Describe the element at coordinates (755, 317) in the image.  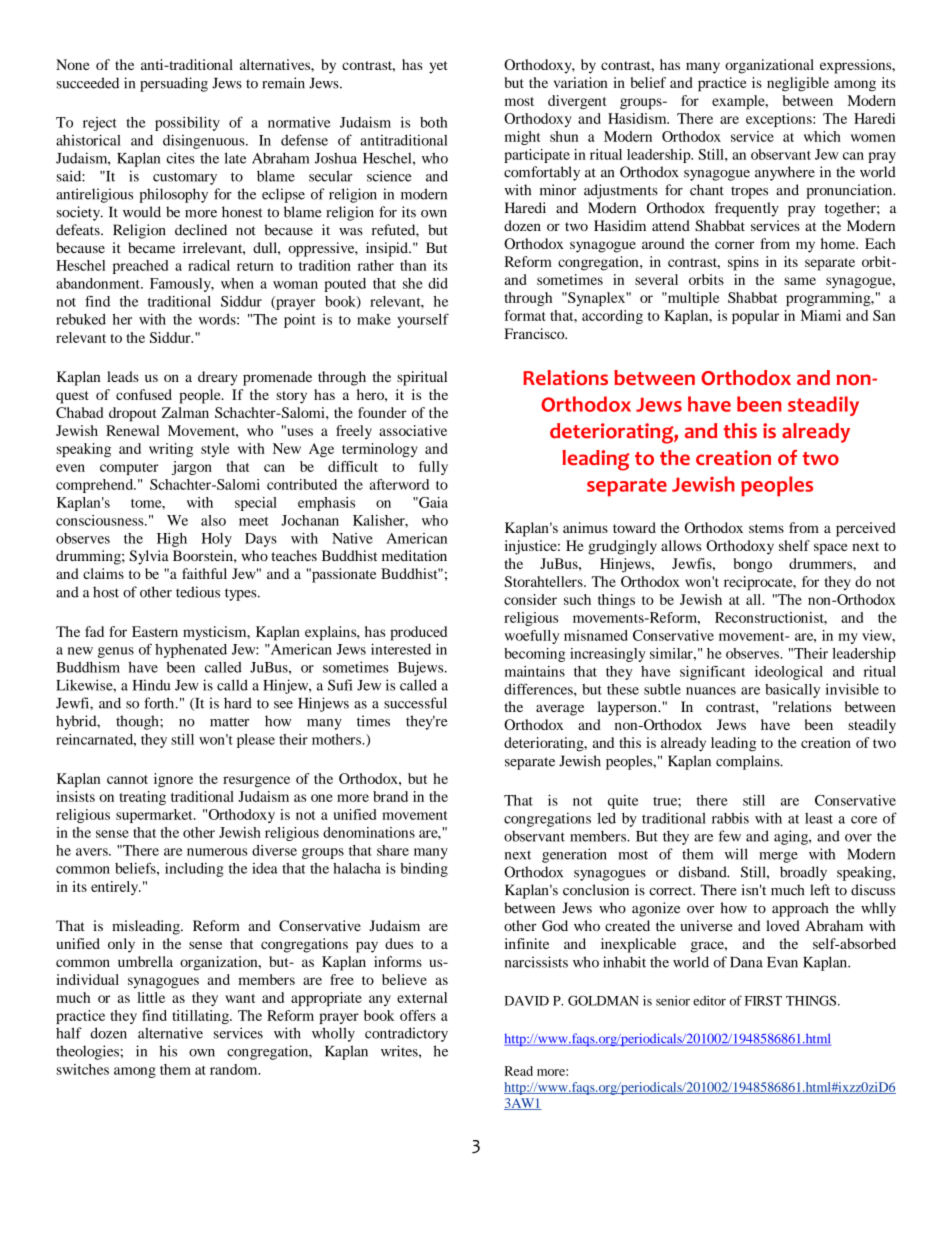
I see `popular` at that location.
